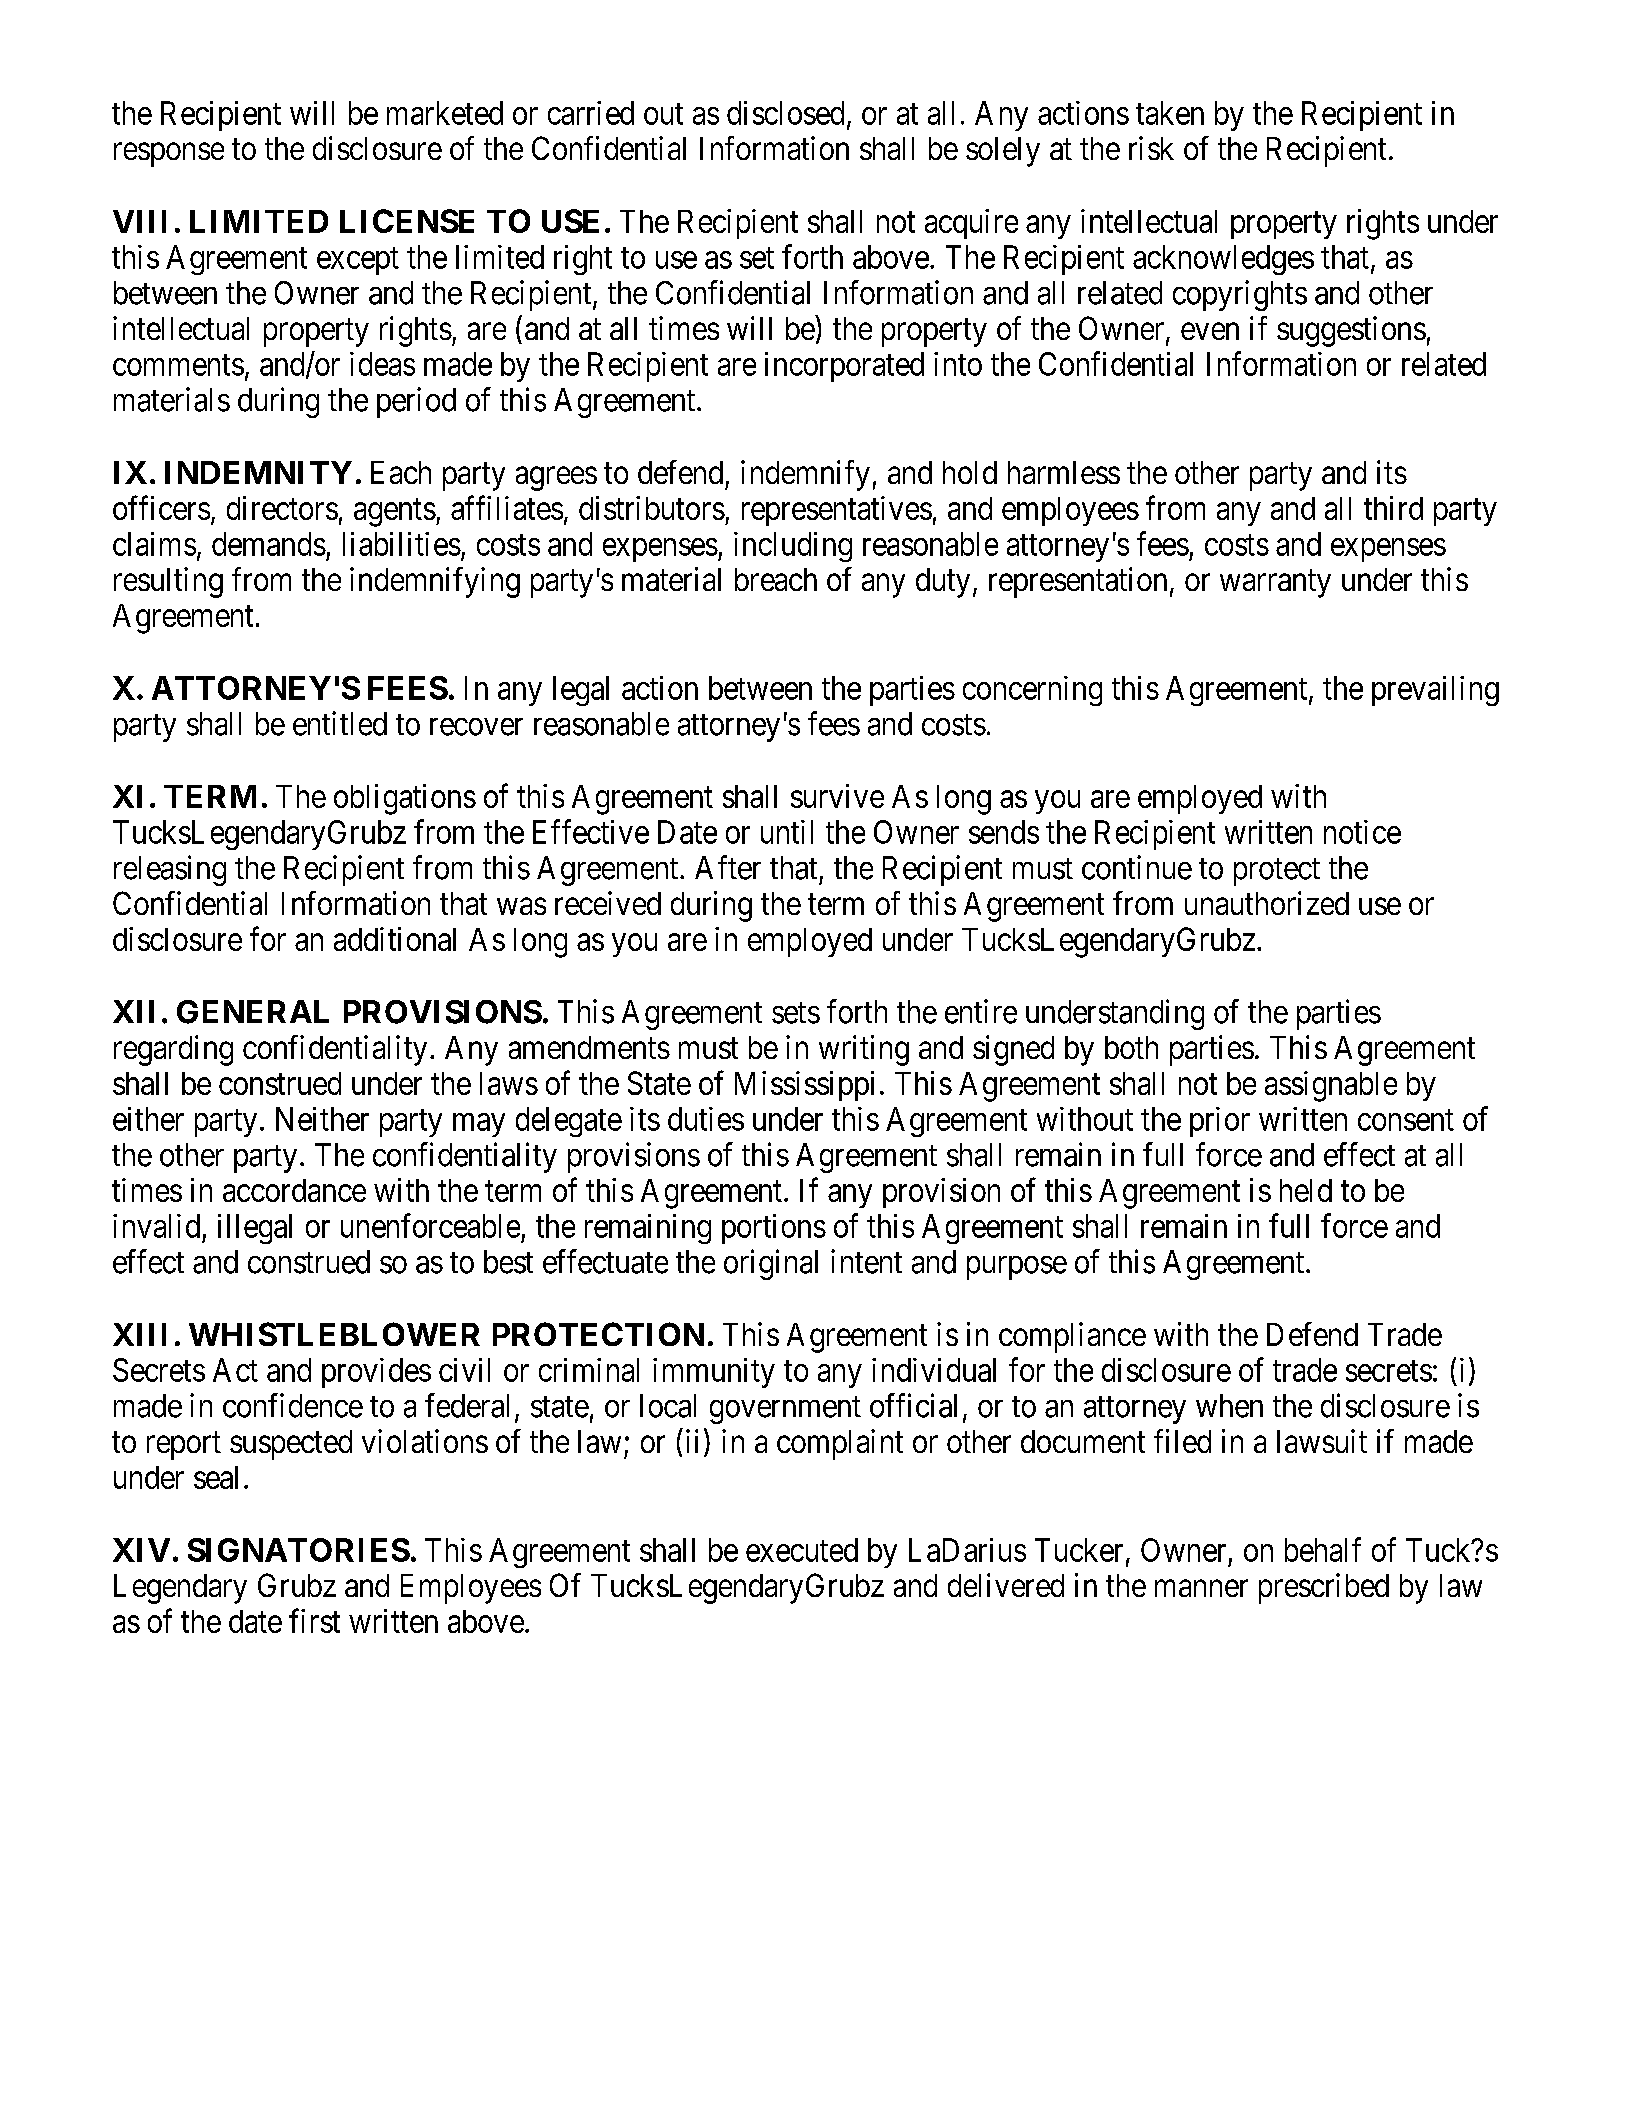 The width and height of the screenshot is (1628, 2107). I want to click on prescribed, so click(1324, 1588).
